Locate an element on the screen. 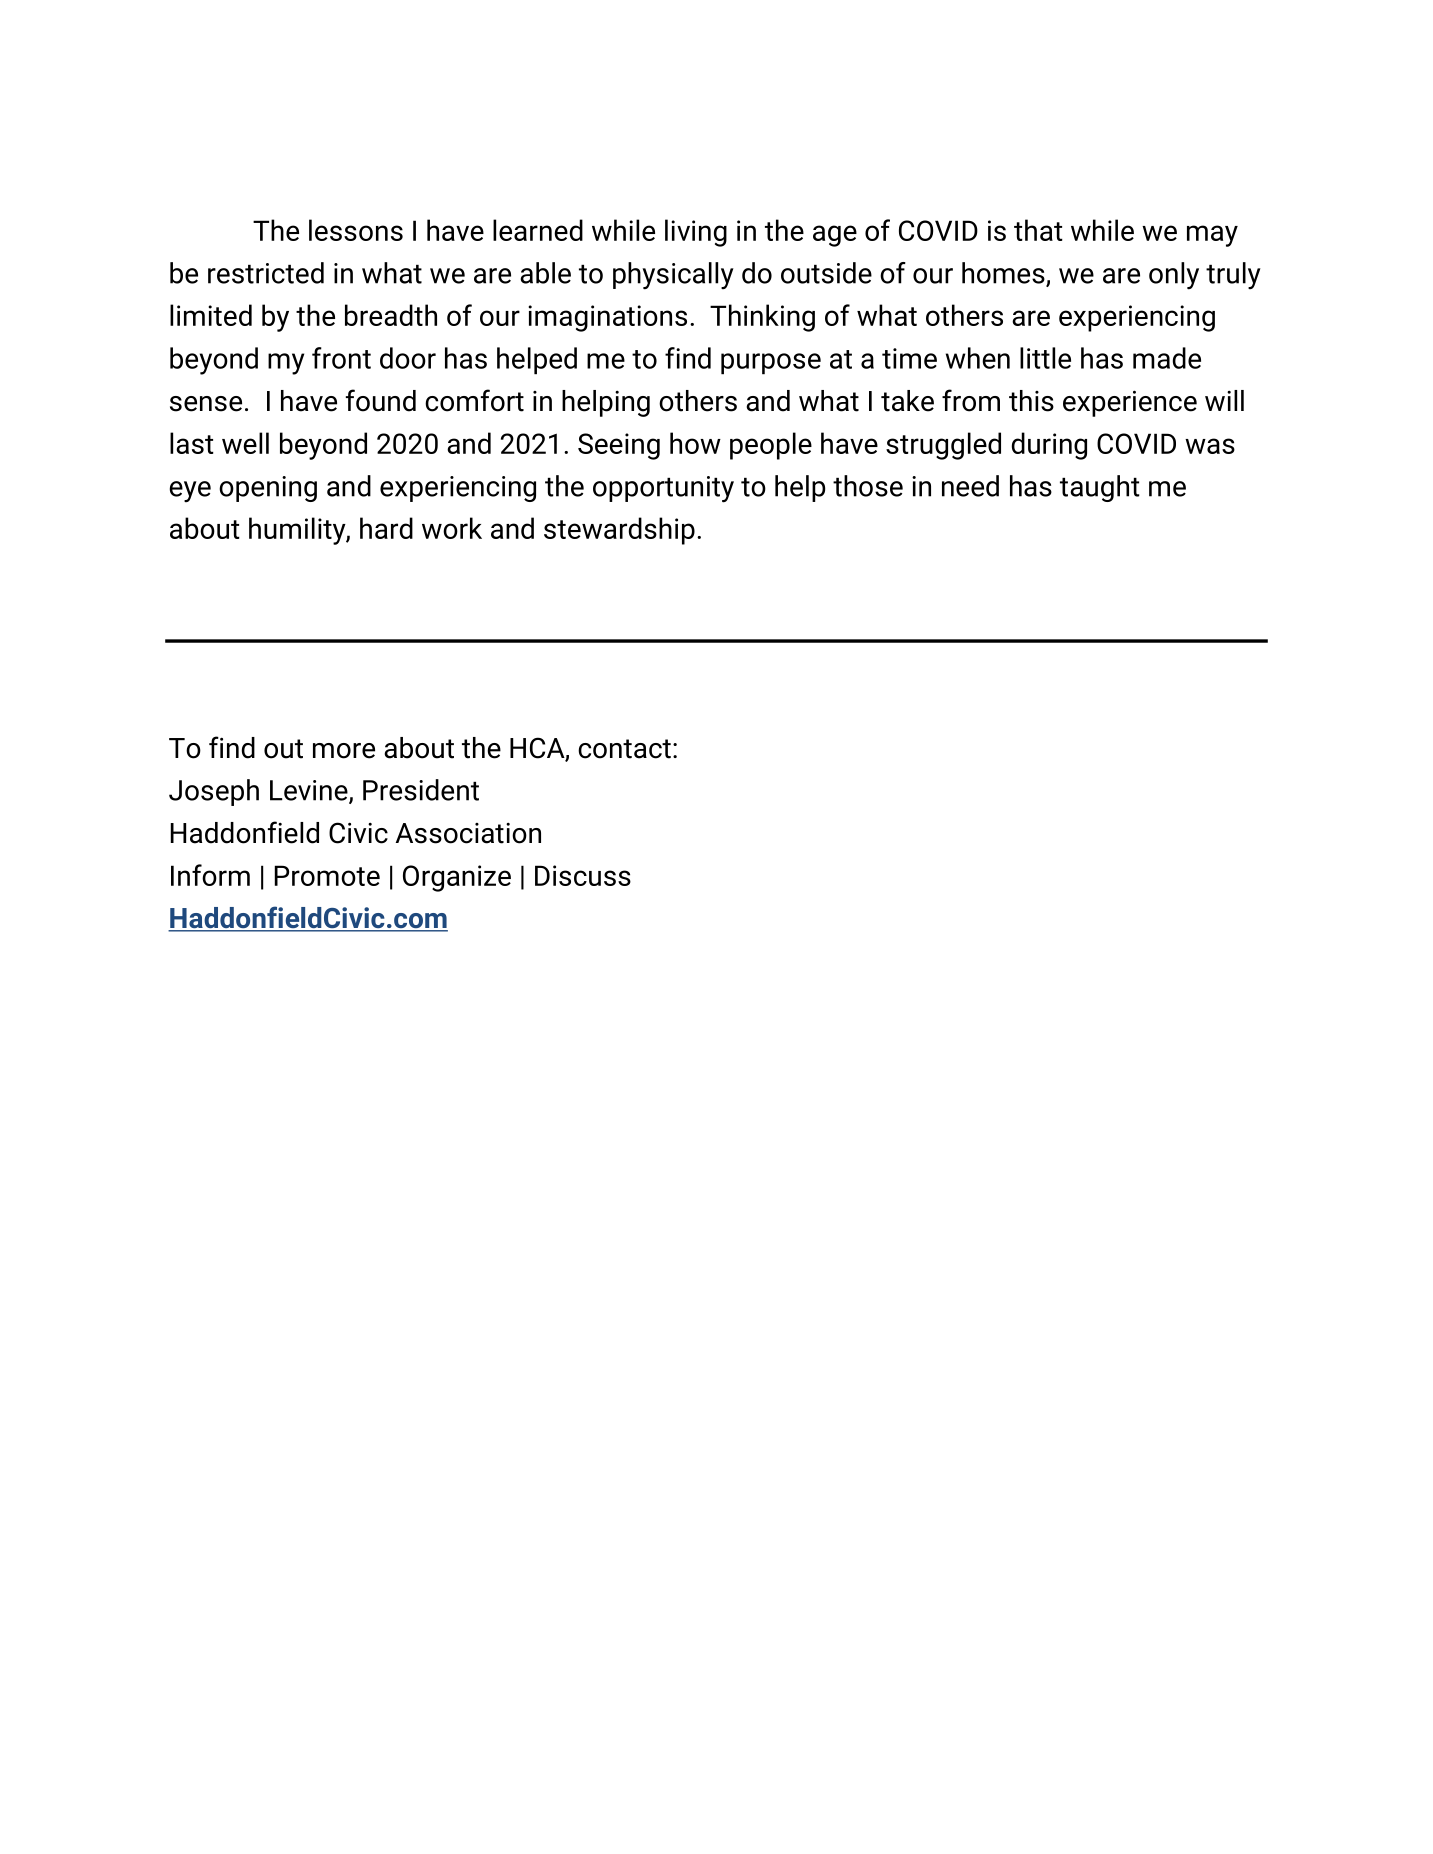  contact is located at coordinates (624, 749).
